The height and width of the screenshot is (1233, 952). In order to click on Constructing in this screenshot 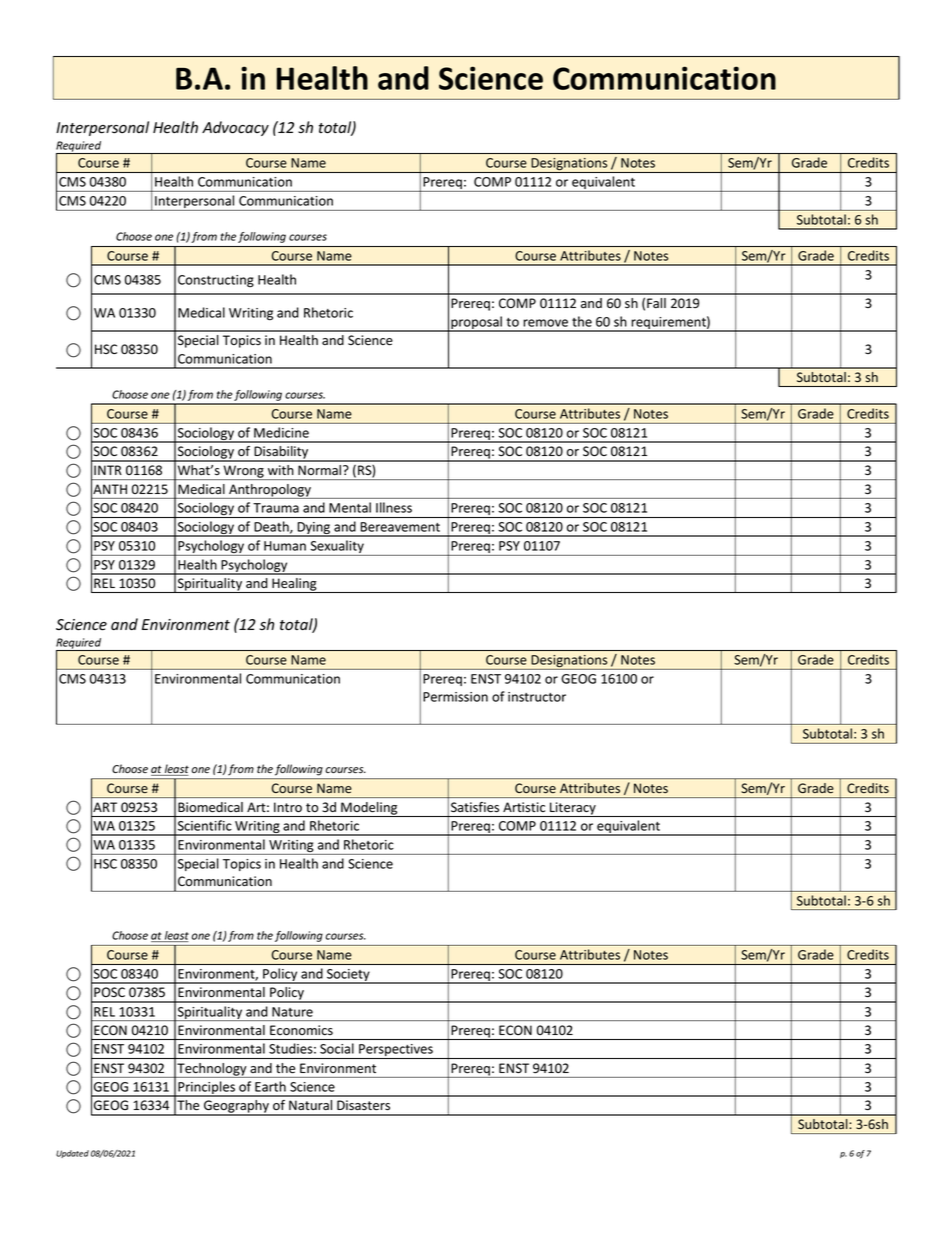, I will do `click(216, 281)`.
